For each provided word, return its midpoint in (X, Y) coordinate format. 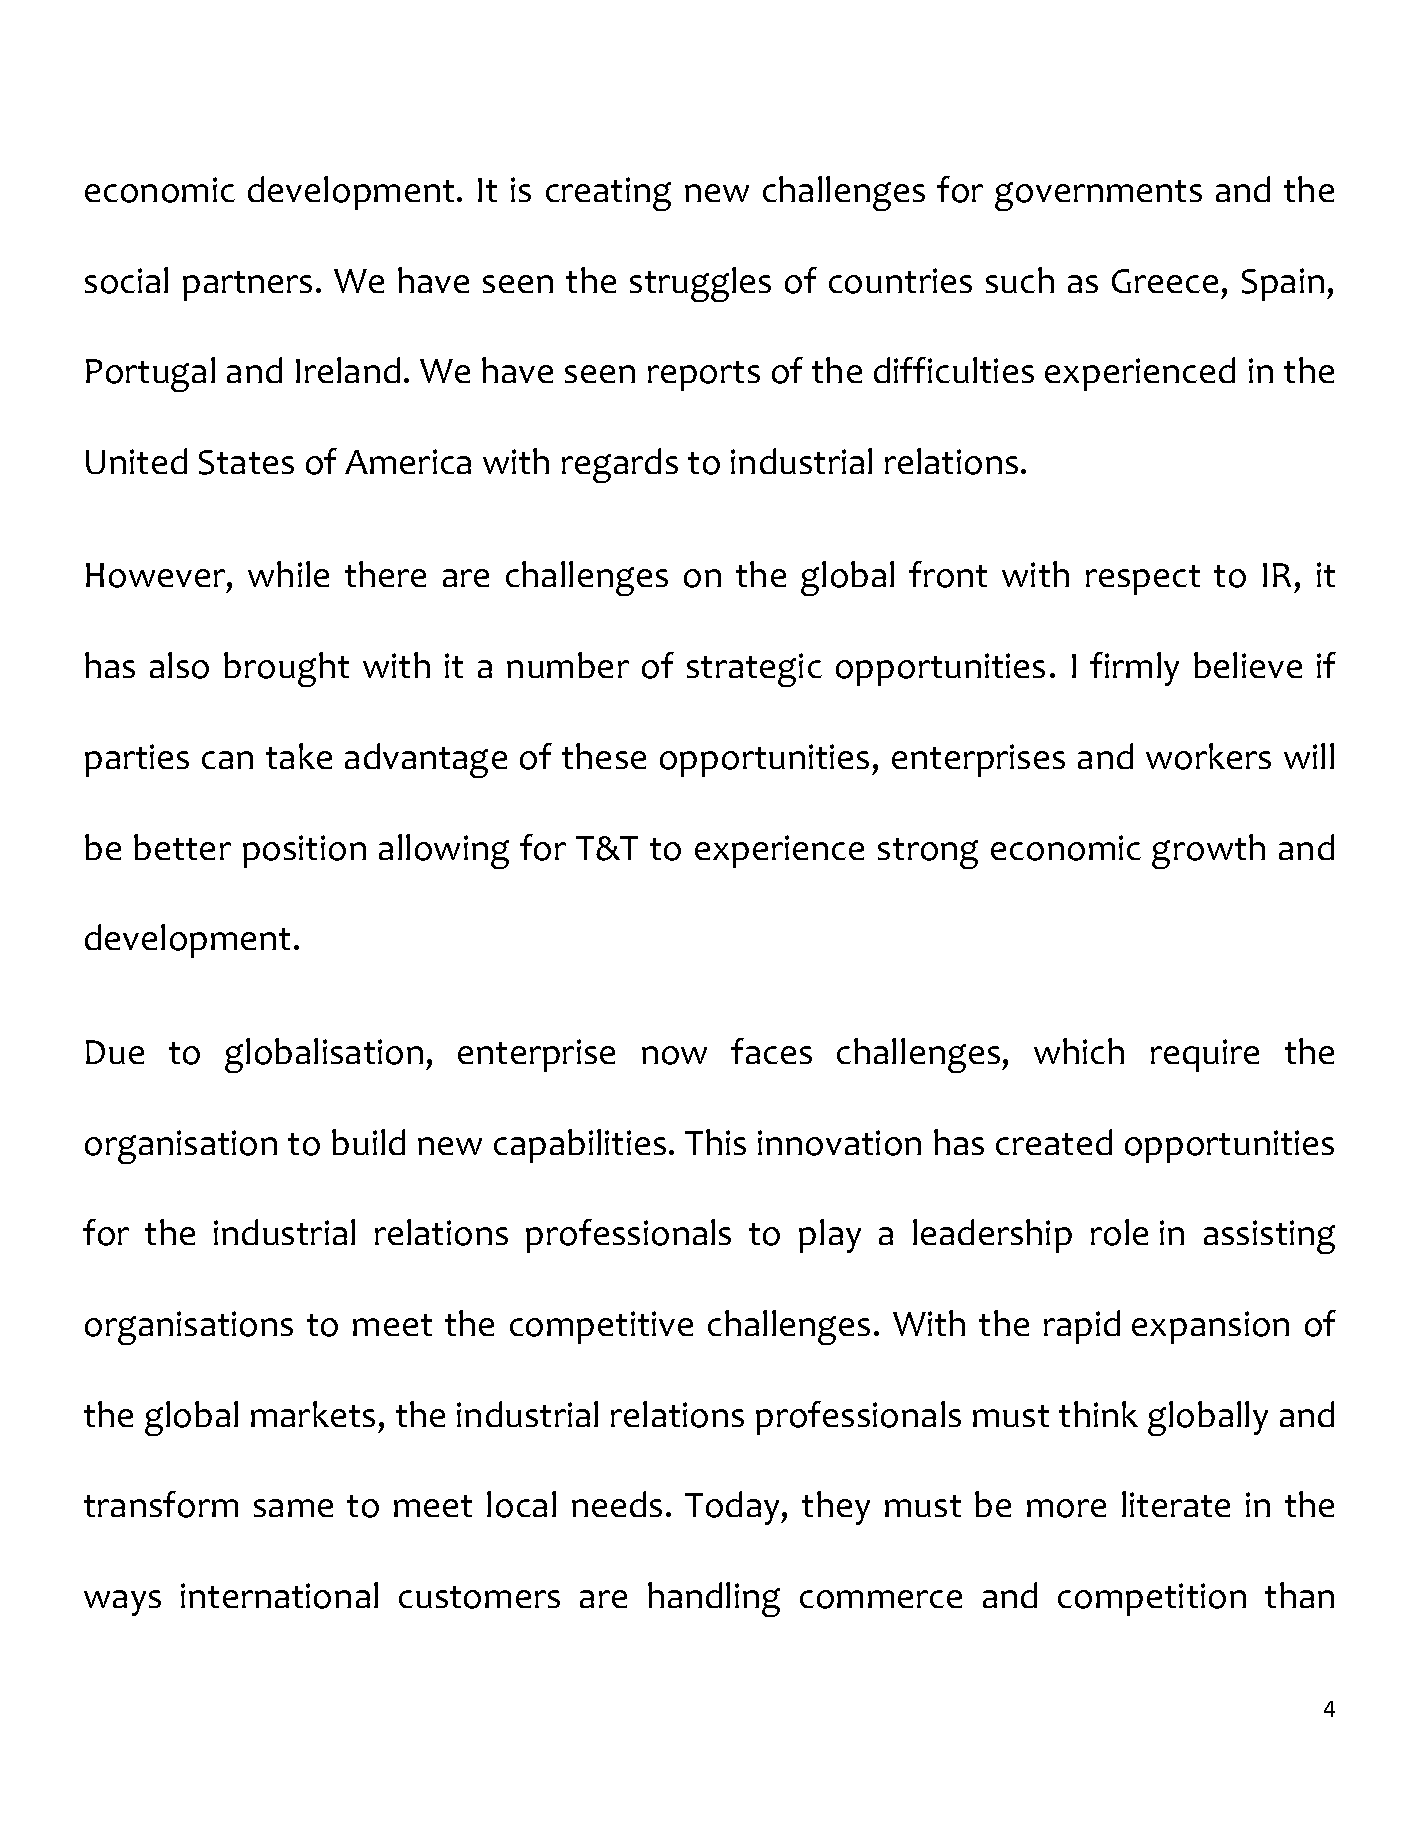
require (1205, 1055)
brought (286, 669)
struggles (700, 284)
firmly (1134, 669)
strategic (754, 670)
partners (247, 286)
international (279, 1595)
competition (1152, 1599)
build (368, 1142)
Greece (1165, 281)
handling (714, 1599)
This (715, 1142)
